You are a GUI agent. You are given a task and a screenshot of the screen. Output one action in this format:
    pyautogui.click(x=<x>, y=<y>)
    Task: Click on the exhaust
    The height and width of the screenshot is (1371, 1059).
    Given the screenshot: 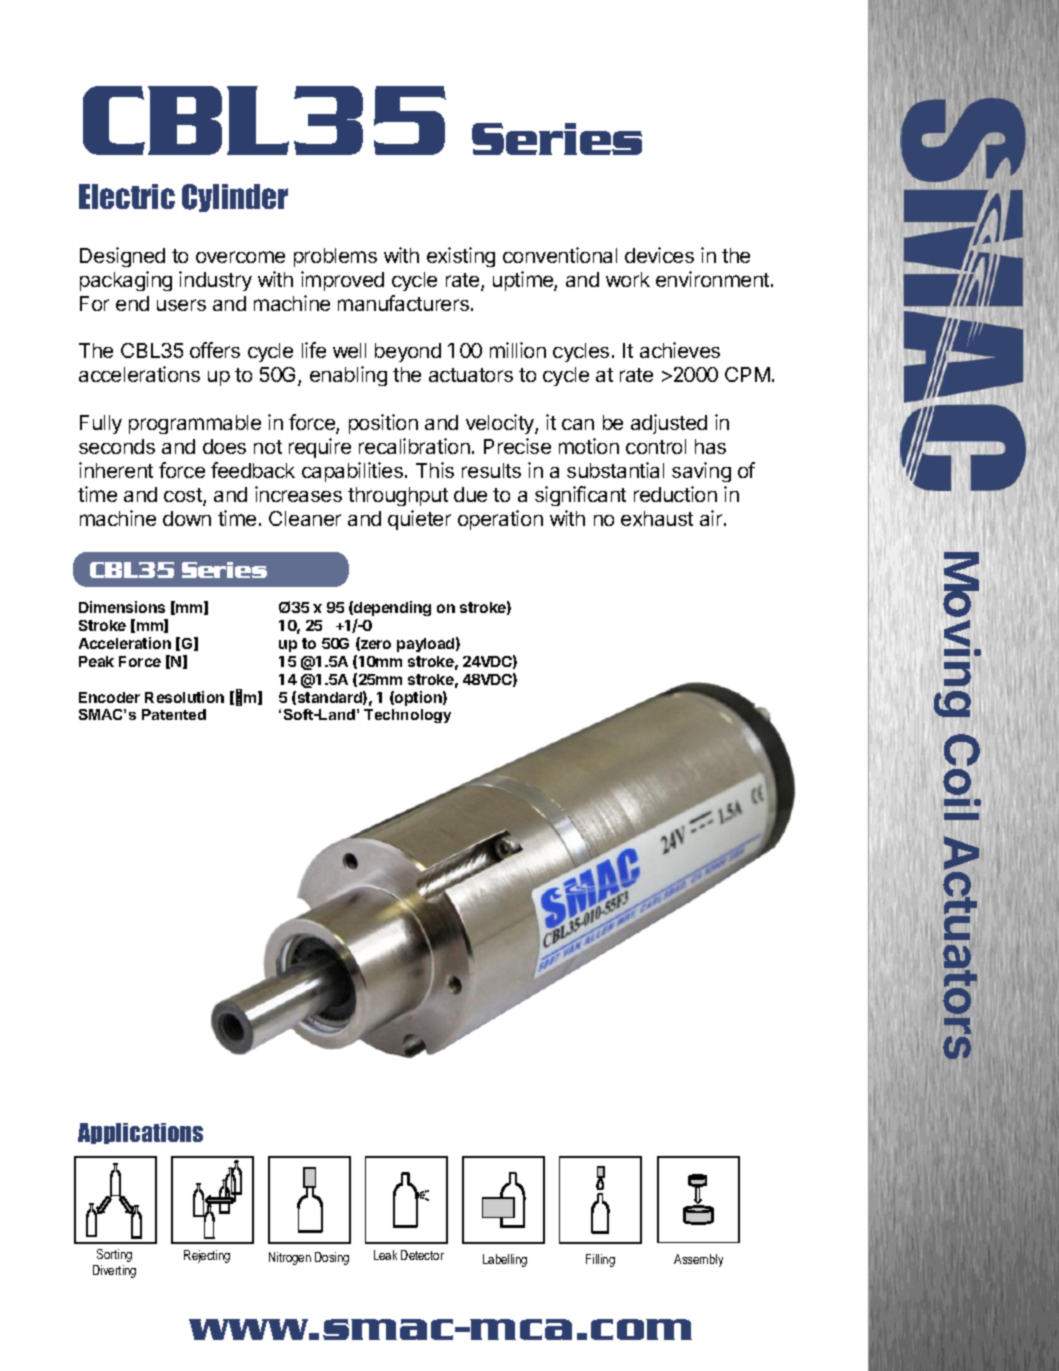 What is the action you would take?
    pyautogui.click(x=657, y=518)
